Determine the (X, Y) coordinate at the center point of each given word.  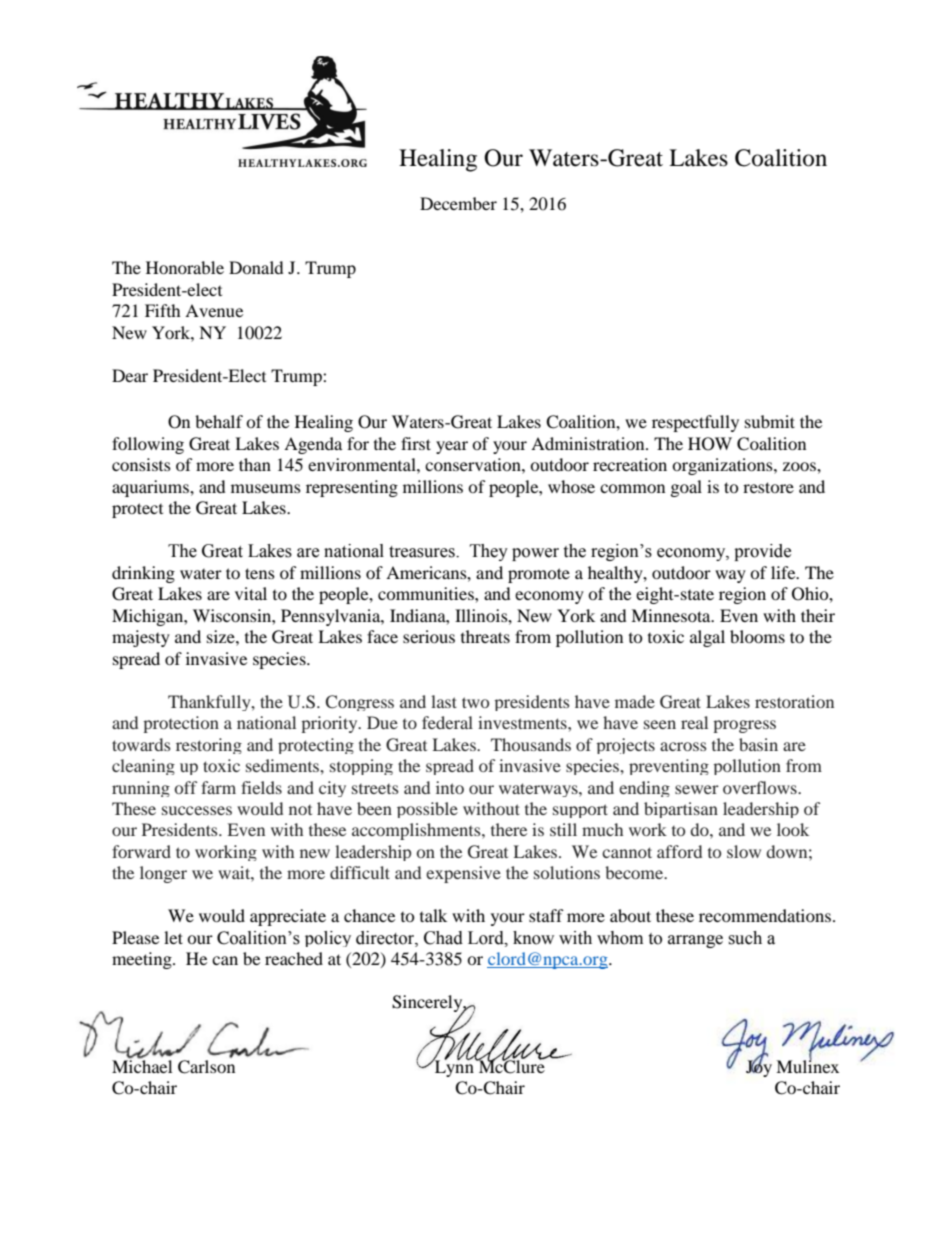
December (458, 203)
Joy (759, 1067)
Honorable (185, 267)
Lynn (454, 1067)
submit (770, 421)
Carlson (206, 1067)
